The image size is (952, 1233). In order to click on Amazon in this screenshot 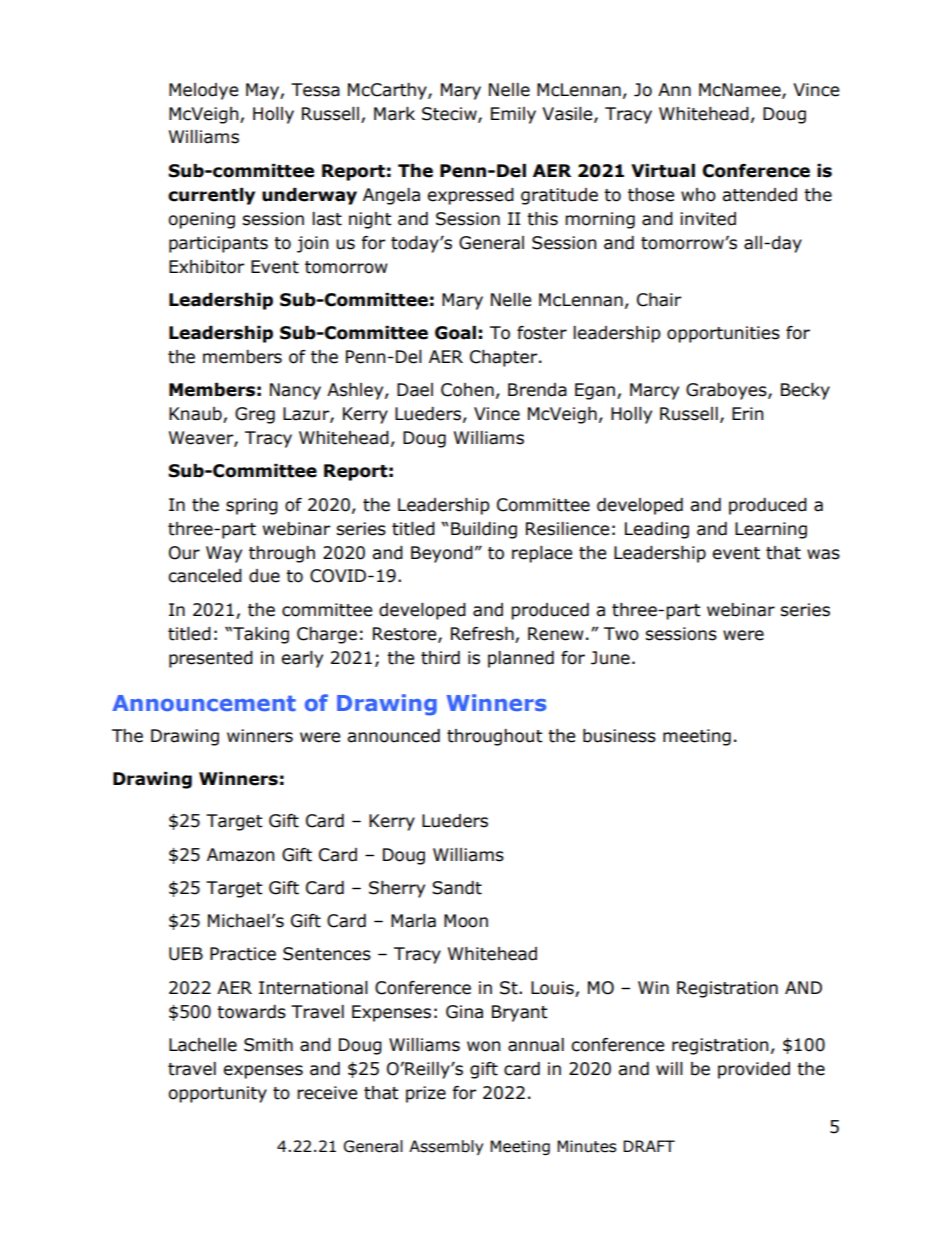, I will do `click(240, 855)`.
